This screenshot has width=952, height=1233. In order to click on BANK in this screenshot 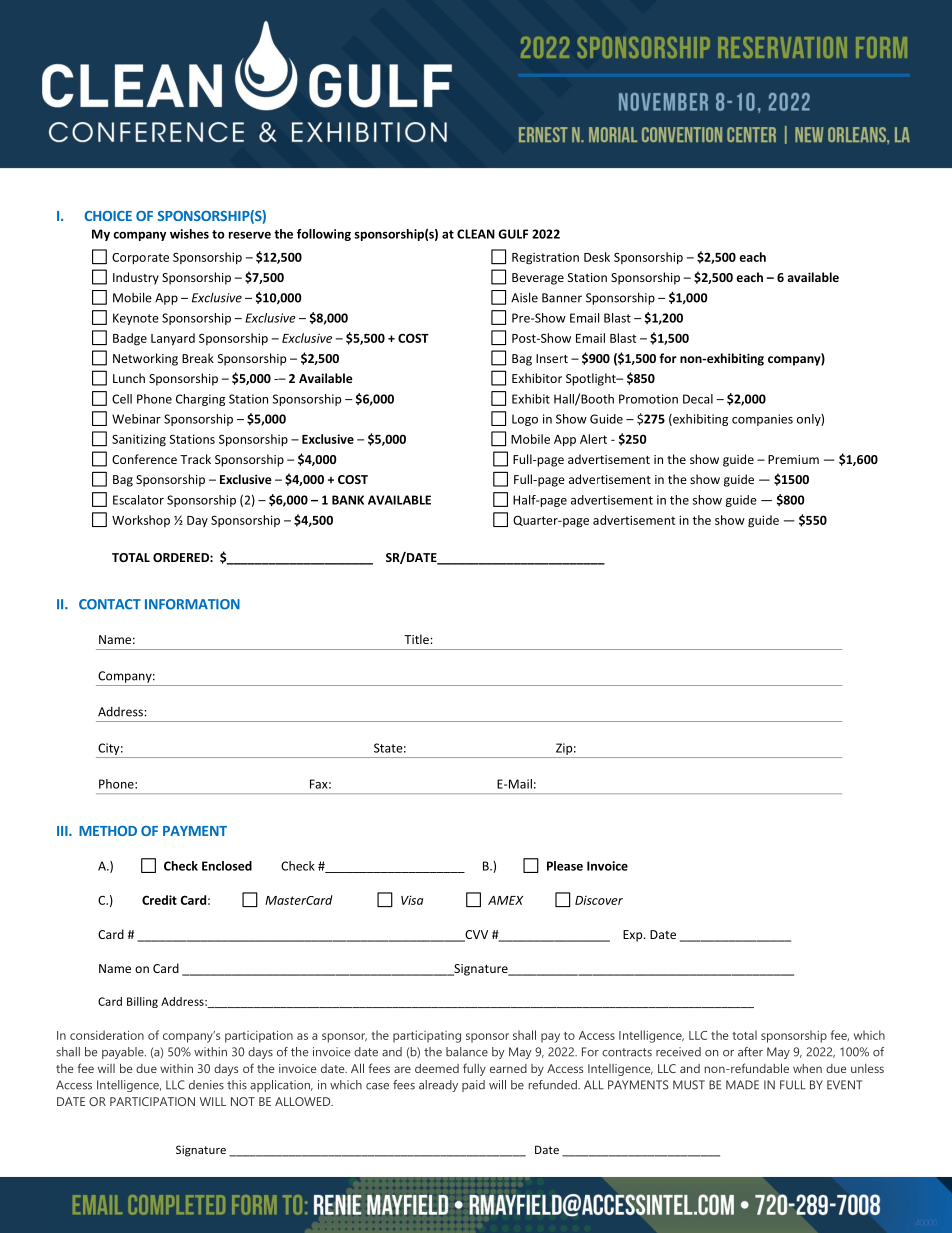, I will do `click(348, 500)`.
